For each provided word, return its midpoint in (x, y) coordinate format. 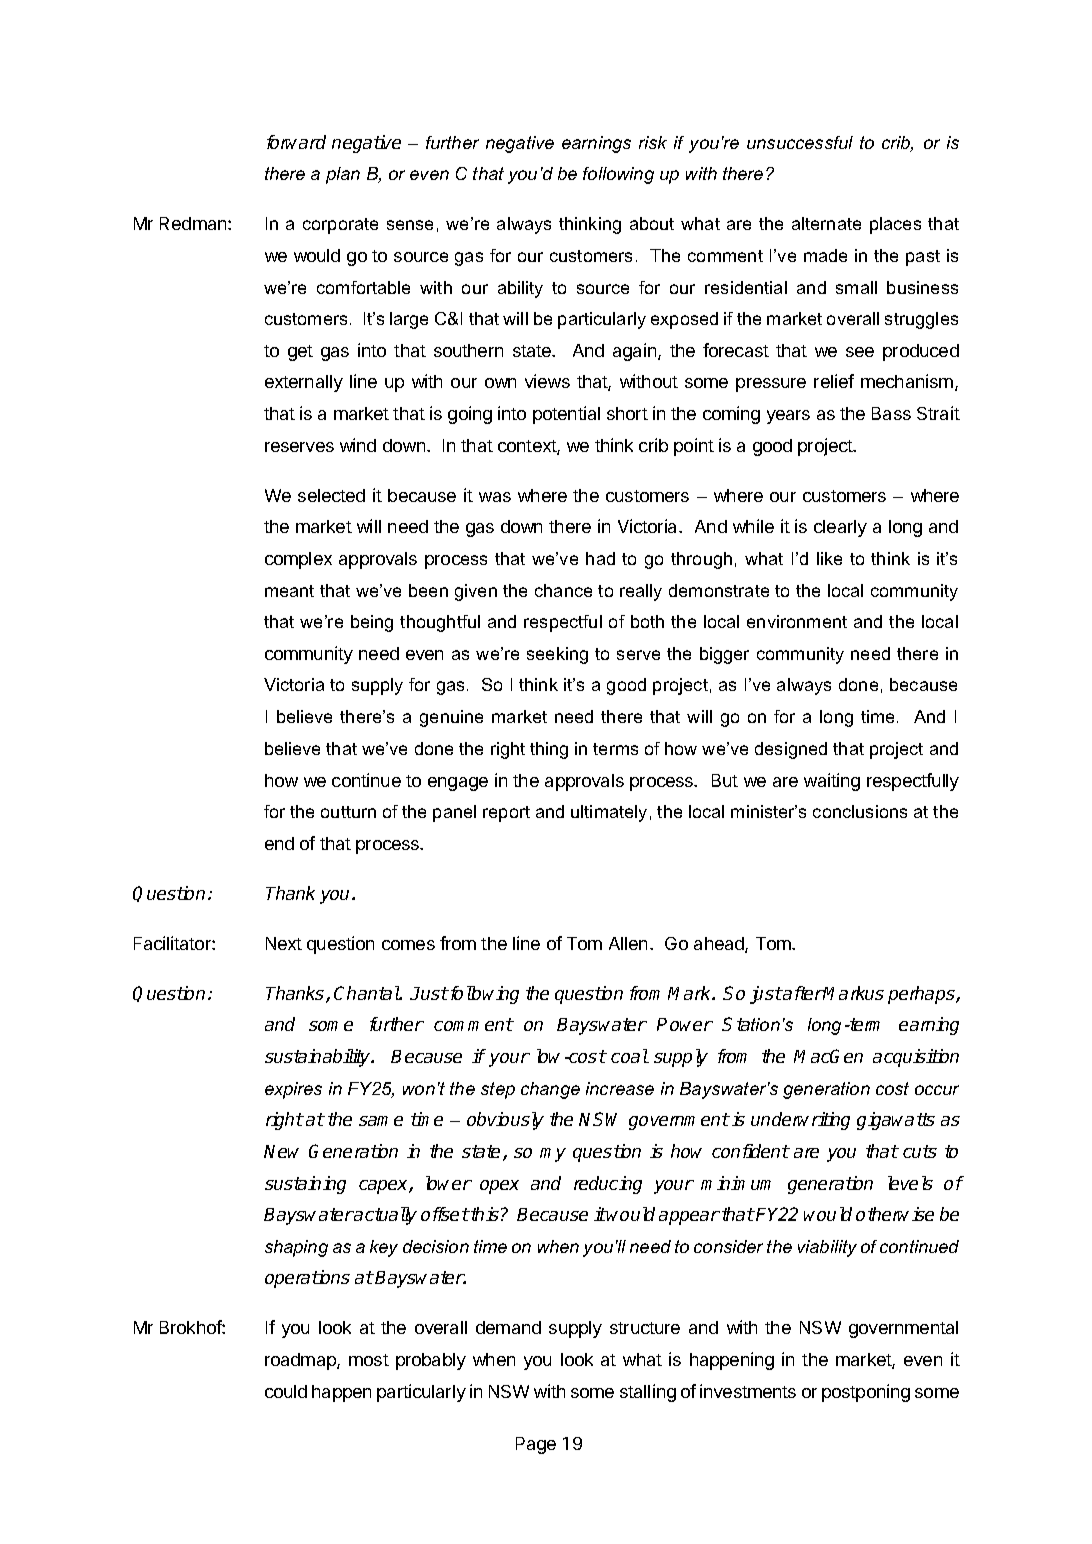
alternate (826, 223)
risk (653, 142)
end (279, 843)
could (286, 1391)
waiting (832, 782)
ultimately (609, 813)
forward (296, 142)
